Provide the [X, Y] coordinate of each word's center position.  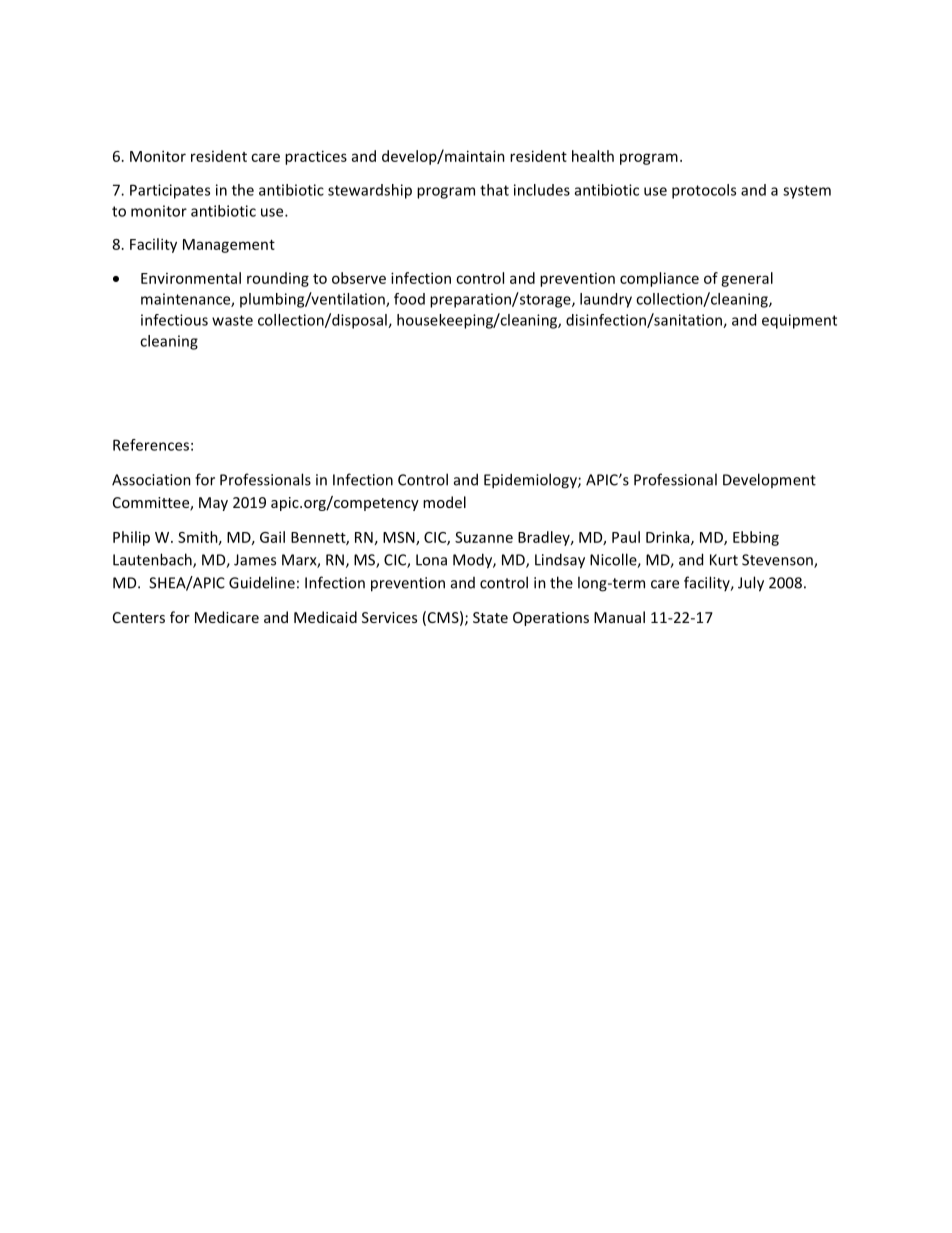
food [409, 299]
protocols [704, 191]
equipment [799, 321]
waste [232, 320]
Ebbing [756, 538]
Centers [139, 617]
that [494, 190]
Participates [170, 191]
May [213, 504]
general [747, 279]
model [444, 502]
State [490, 617]
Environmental [191, 278]
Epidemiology [531, 481]
